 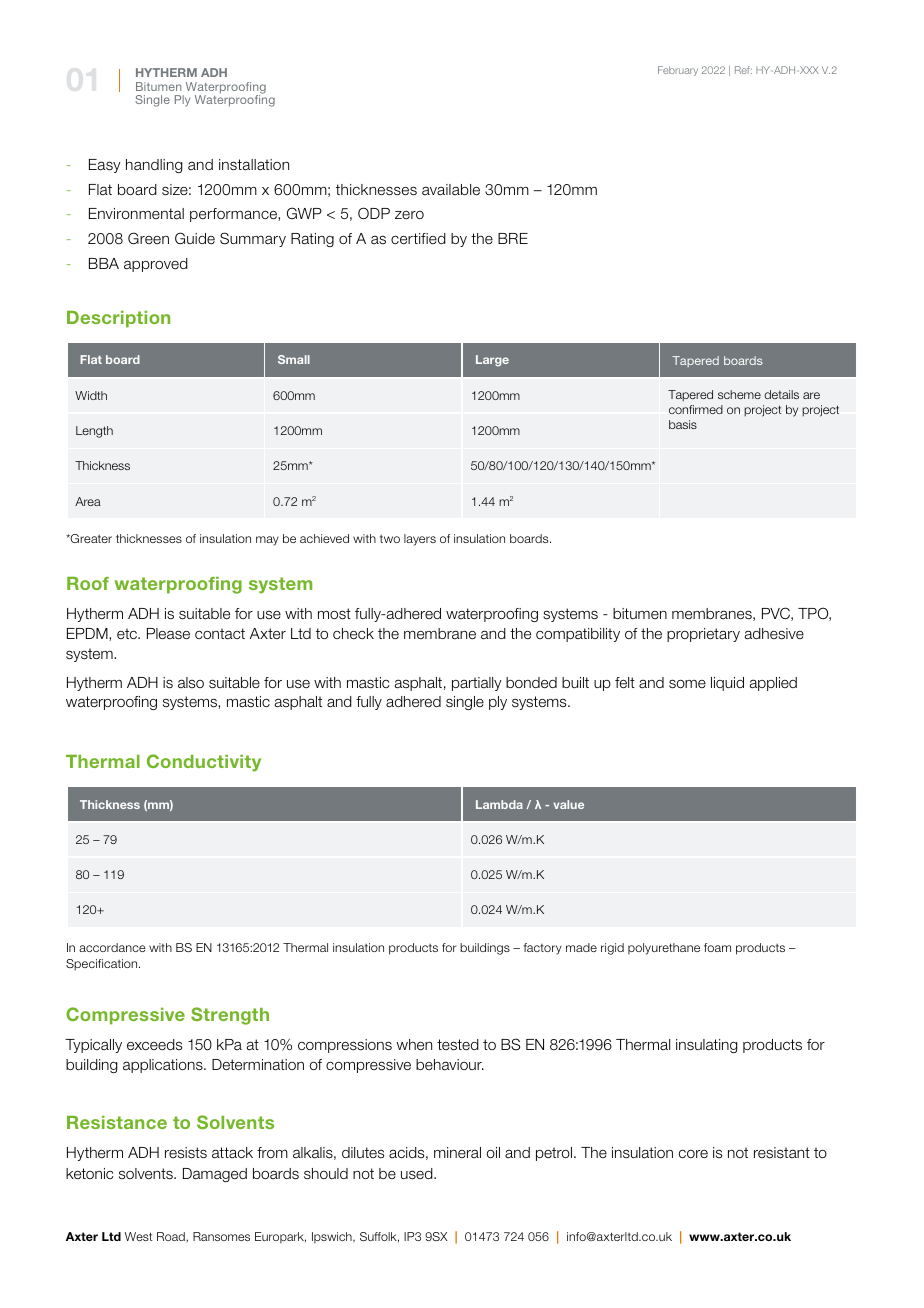 What do you see at coordinates (739, 394) in the page?
I see `scheme` at bounding box center [739, 394].
